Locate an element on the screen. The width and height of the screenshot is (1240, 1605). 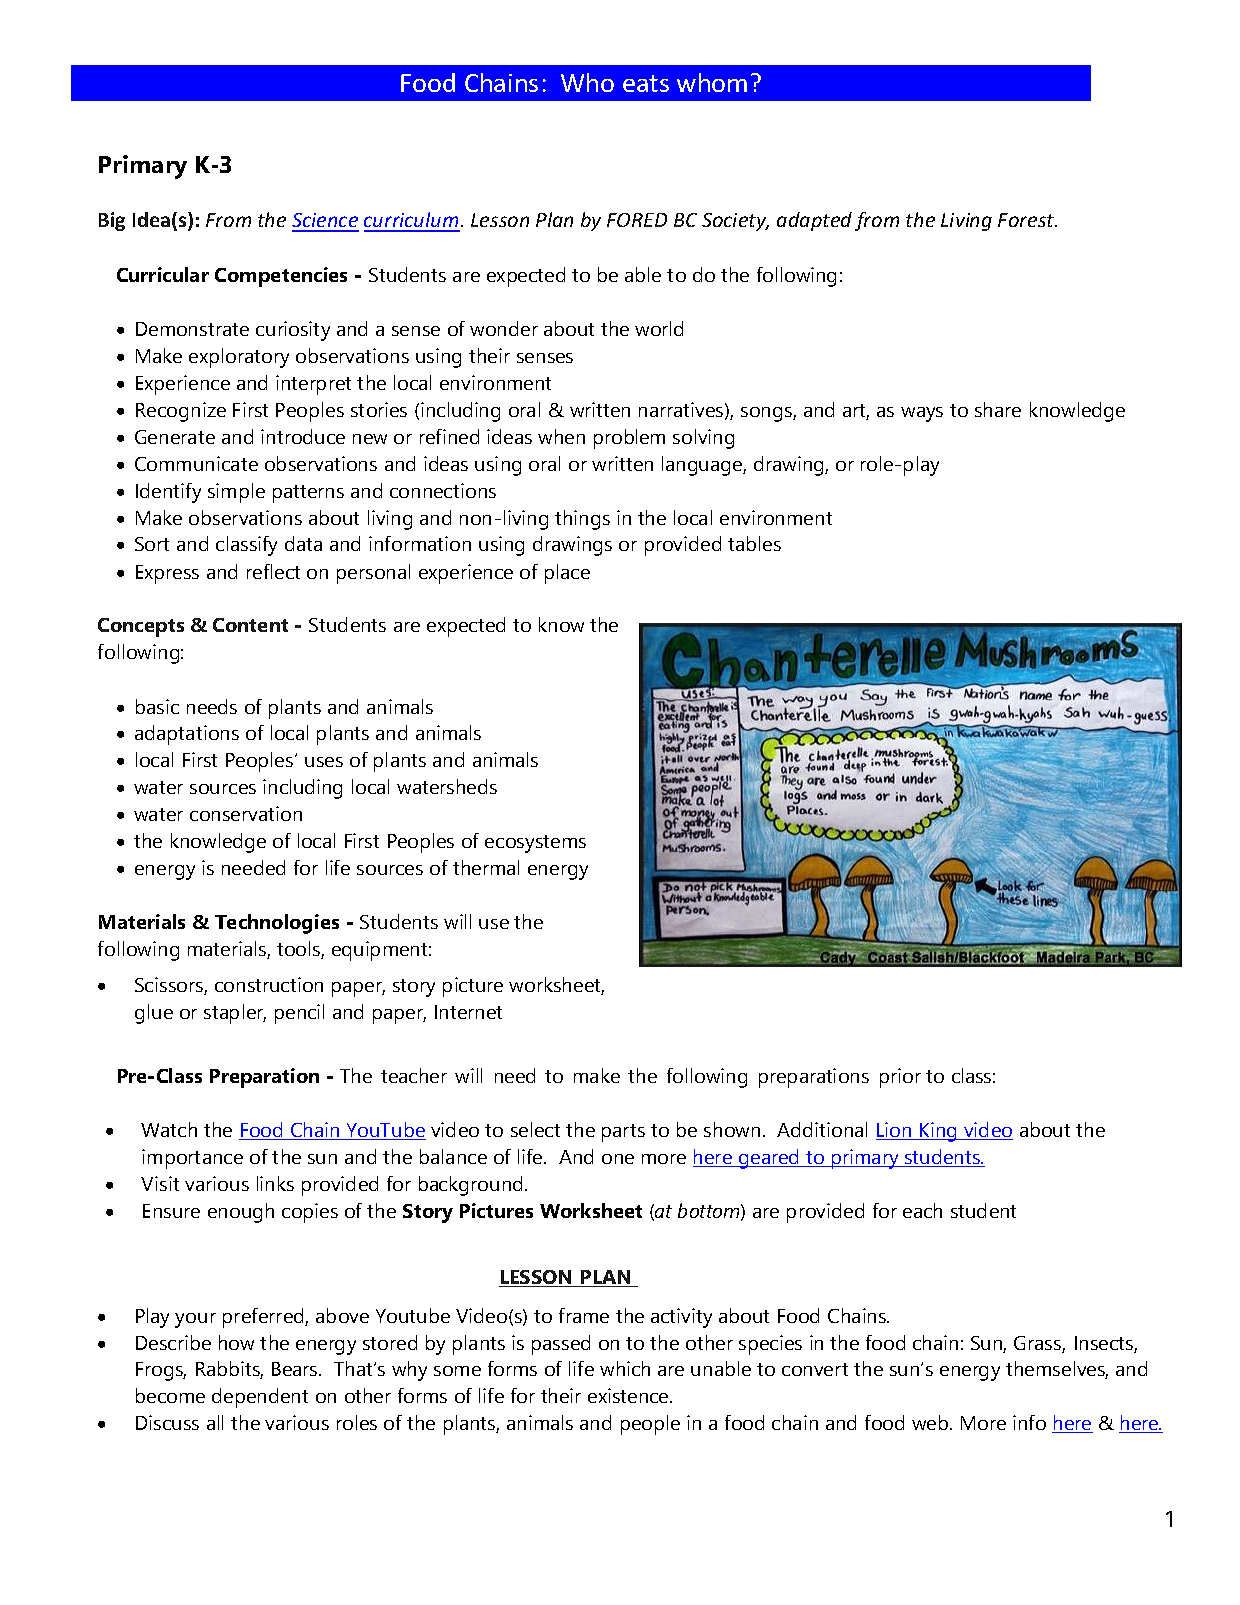
construction is located at coordinates (269, 984).
